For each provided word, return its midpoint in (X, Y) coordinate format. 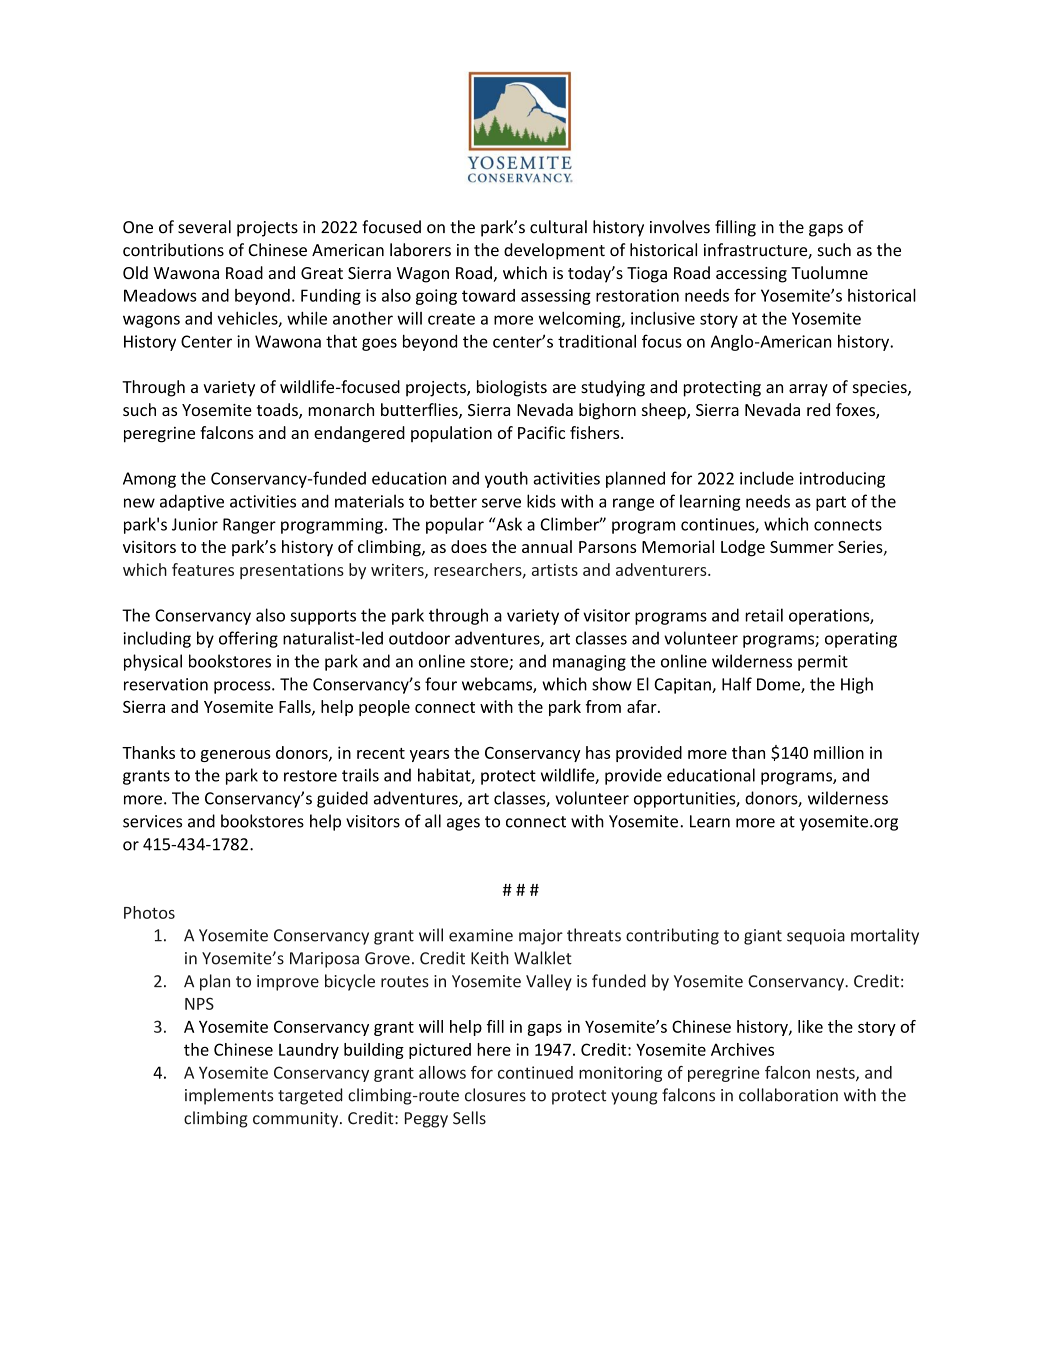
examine (481, 935)
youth (506, 480)
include (767, 478)
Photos (149, 912)
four (441, 684)
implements (229, 1096)
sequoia (816, 937)
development (554, 251)
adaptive (192, 502)
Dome (779, 685)
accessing (751, 275)
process (243, 687)
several (204, 227)
